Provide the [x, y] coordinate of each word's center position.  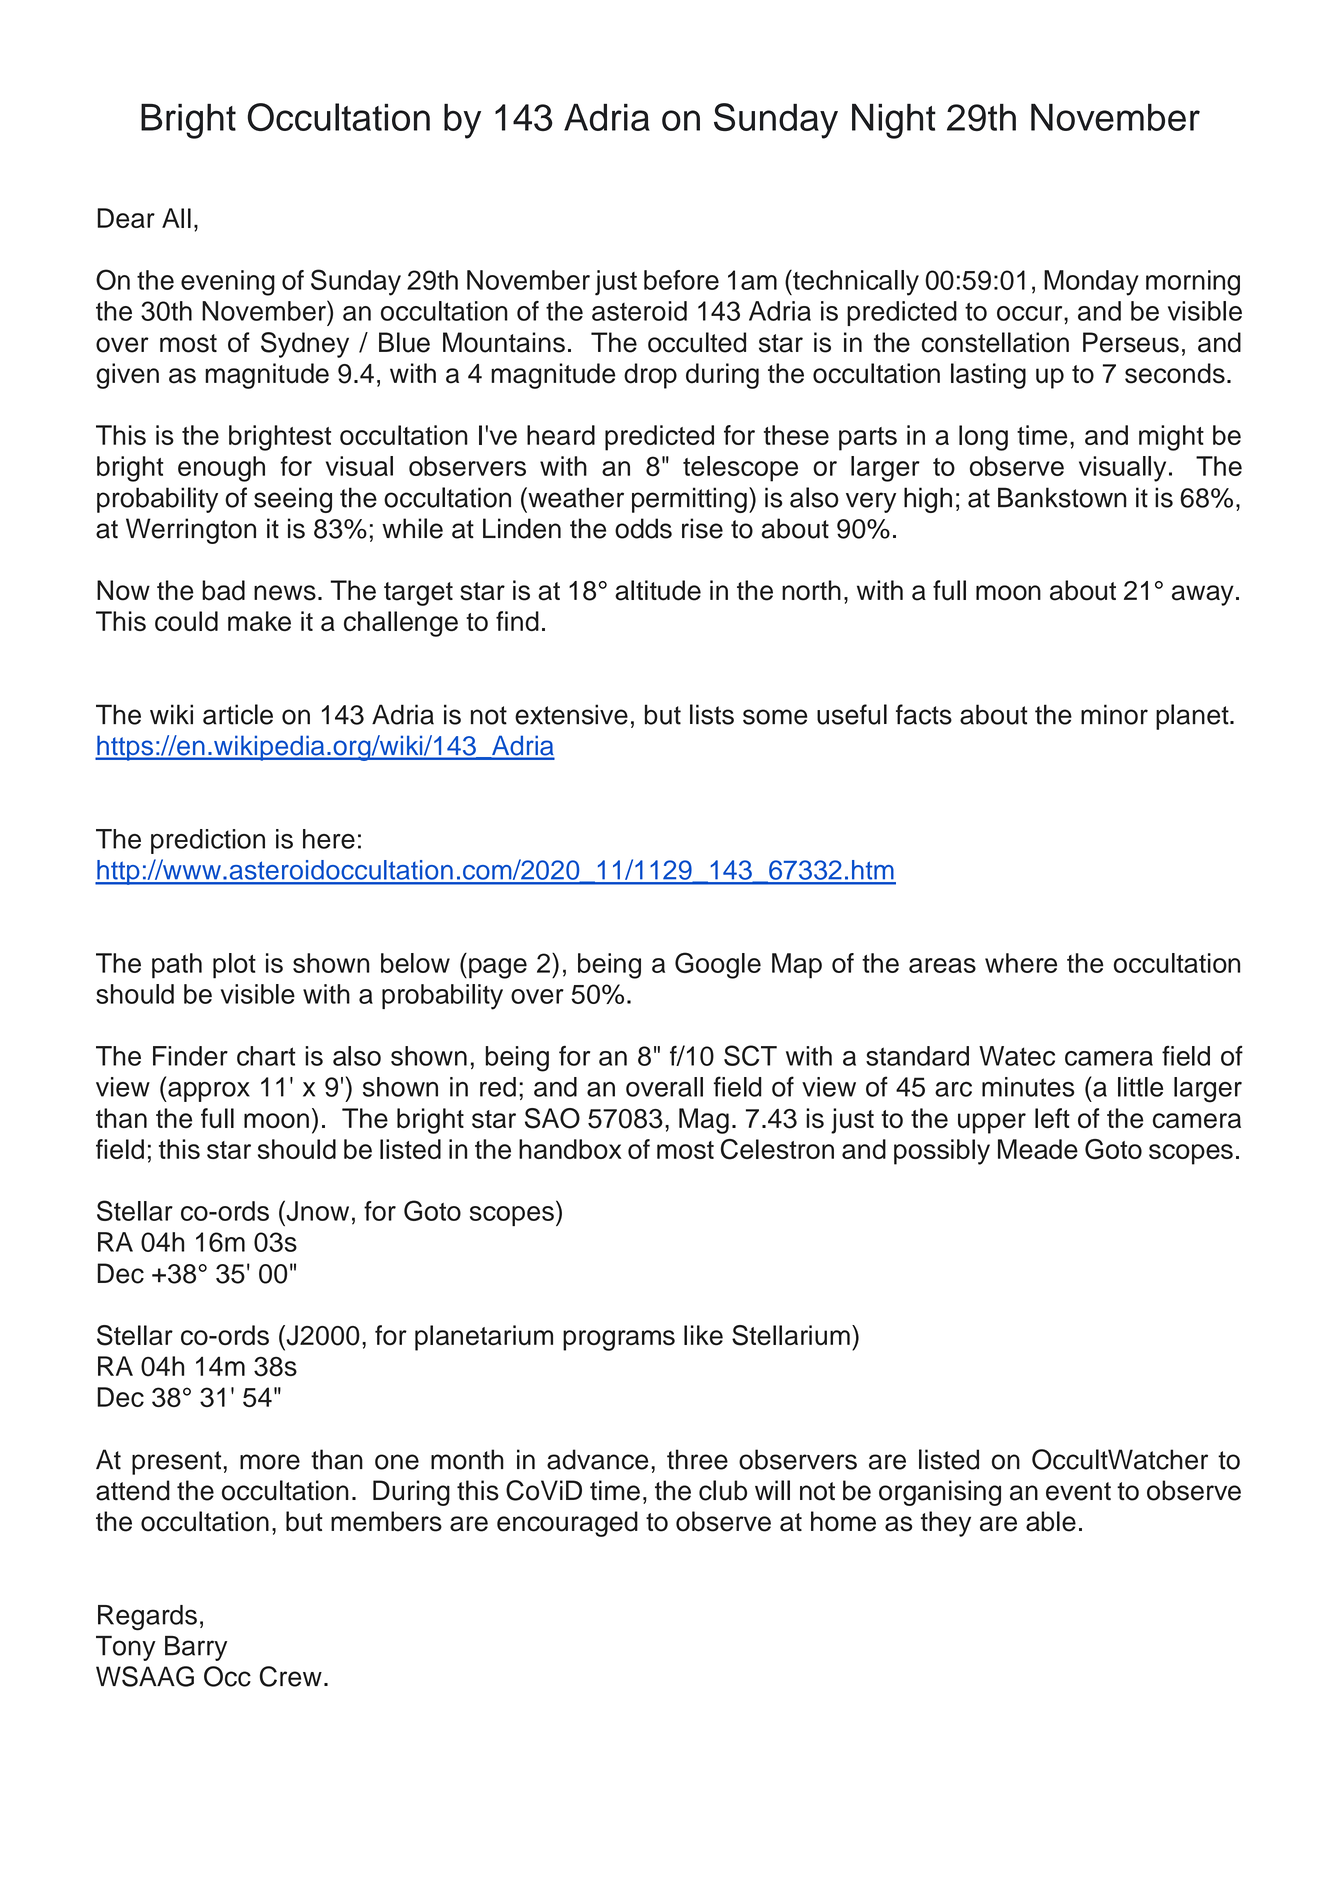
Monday [1091, 283]
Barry [196, 1648]
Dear [126, 218]
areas [942, 965]
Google [718, 965]
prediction [208, 841]
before [681, 280]
